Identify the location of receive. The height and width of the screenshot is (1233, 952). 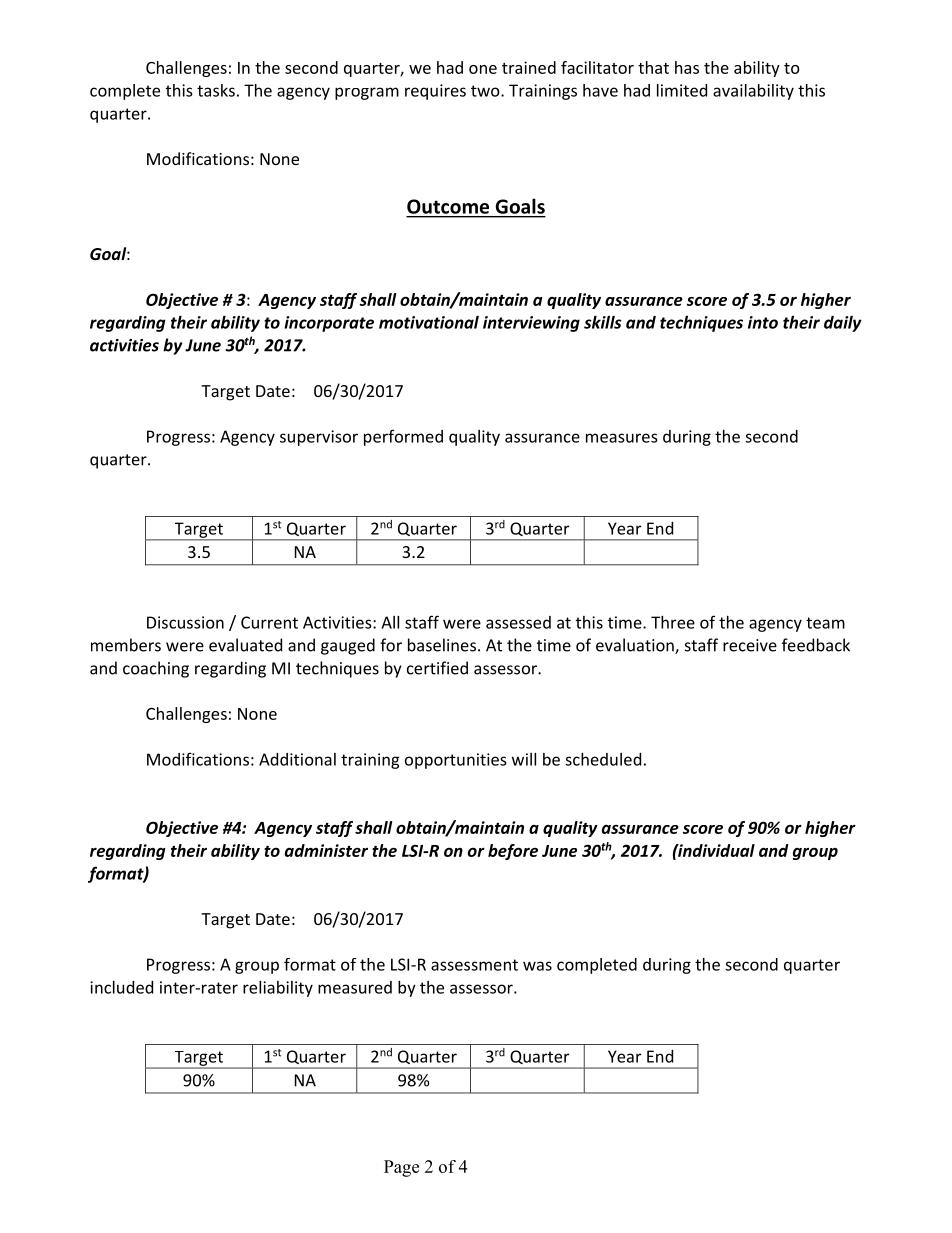
(750, 645).
